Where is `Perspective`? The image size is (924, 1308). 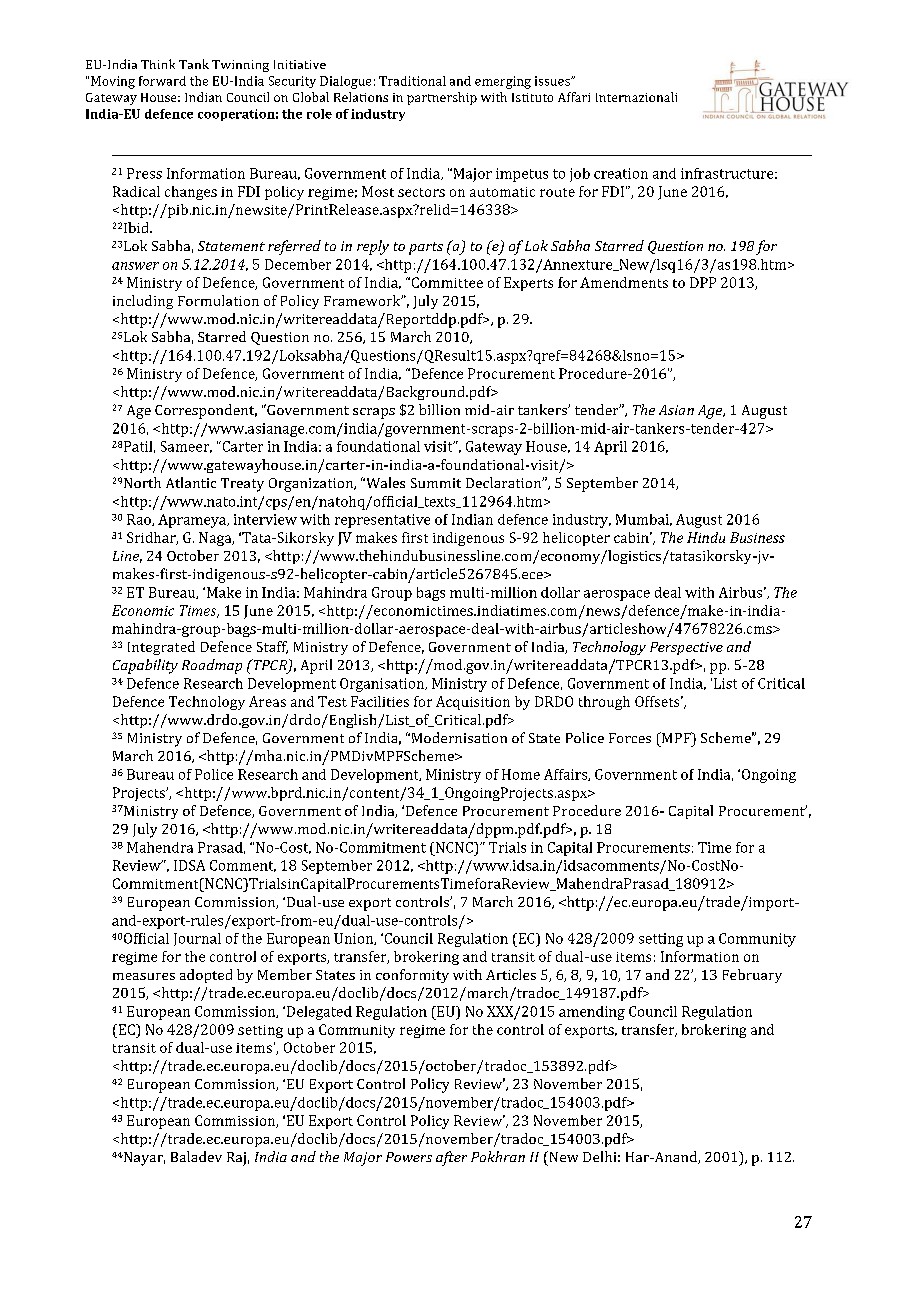 Perspective is located at coordinates (686, 648).
